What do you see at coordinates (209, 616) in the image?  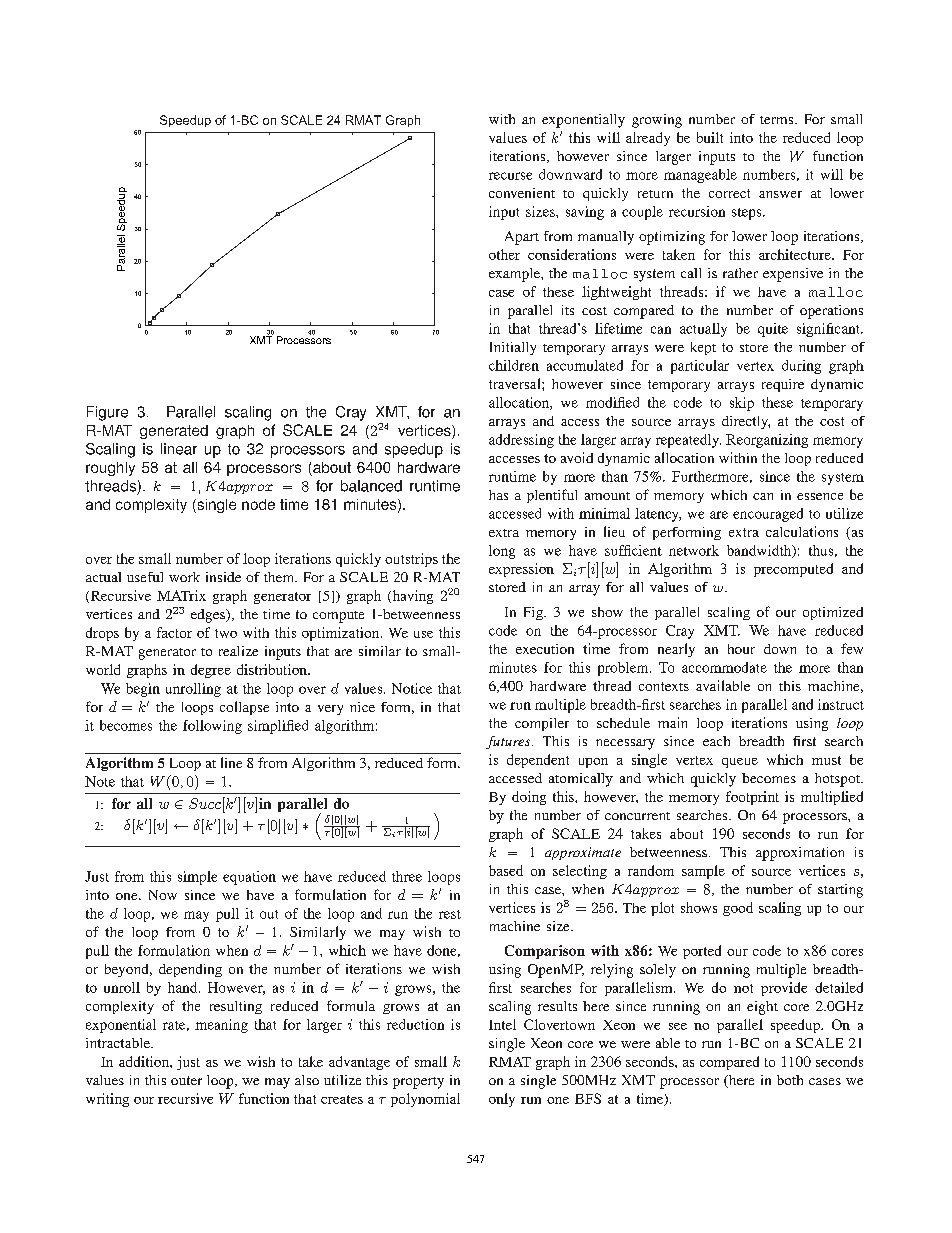 I see `edges` at bounding box center [209, 616].
